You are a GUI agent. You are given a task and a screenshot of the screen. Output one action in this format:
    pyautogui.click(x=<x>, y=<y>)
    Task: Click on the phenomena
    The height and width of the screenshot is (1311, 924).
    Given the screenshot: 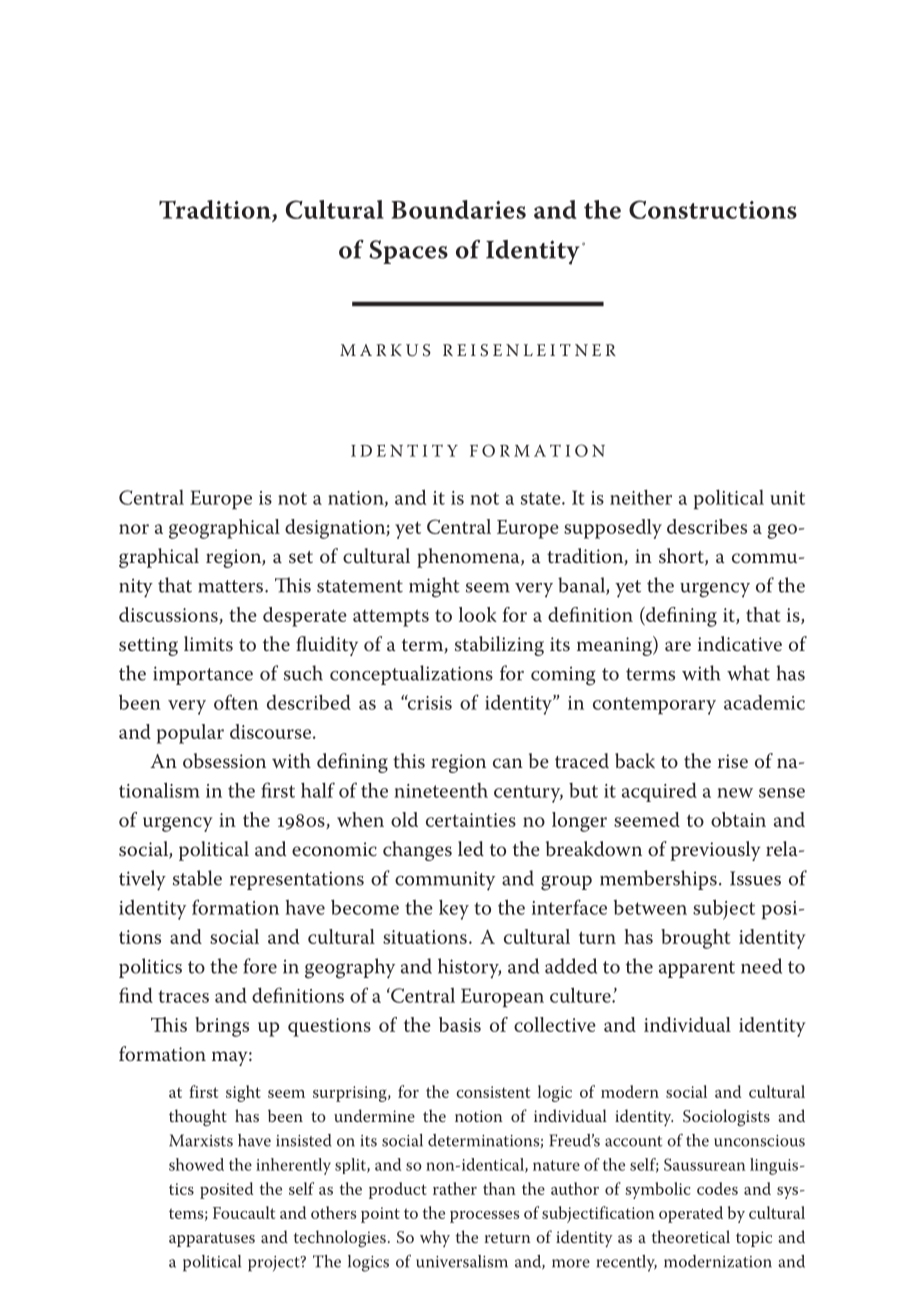 What is the action you would take?
    pyautogui.click(x=469, y=558)
